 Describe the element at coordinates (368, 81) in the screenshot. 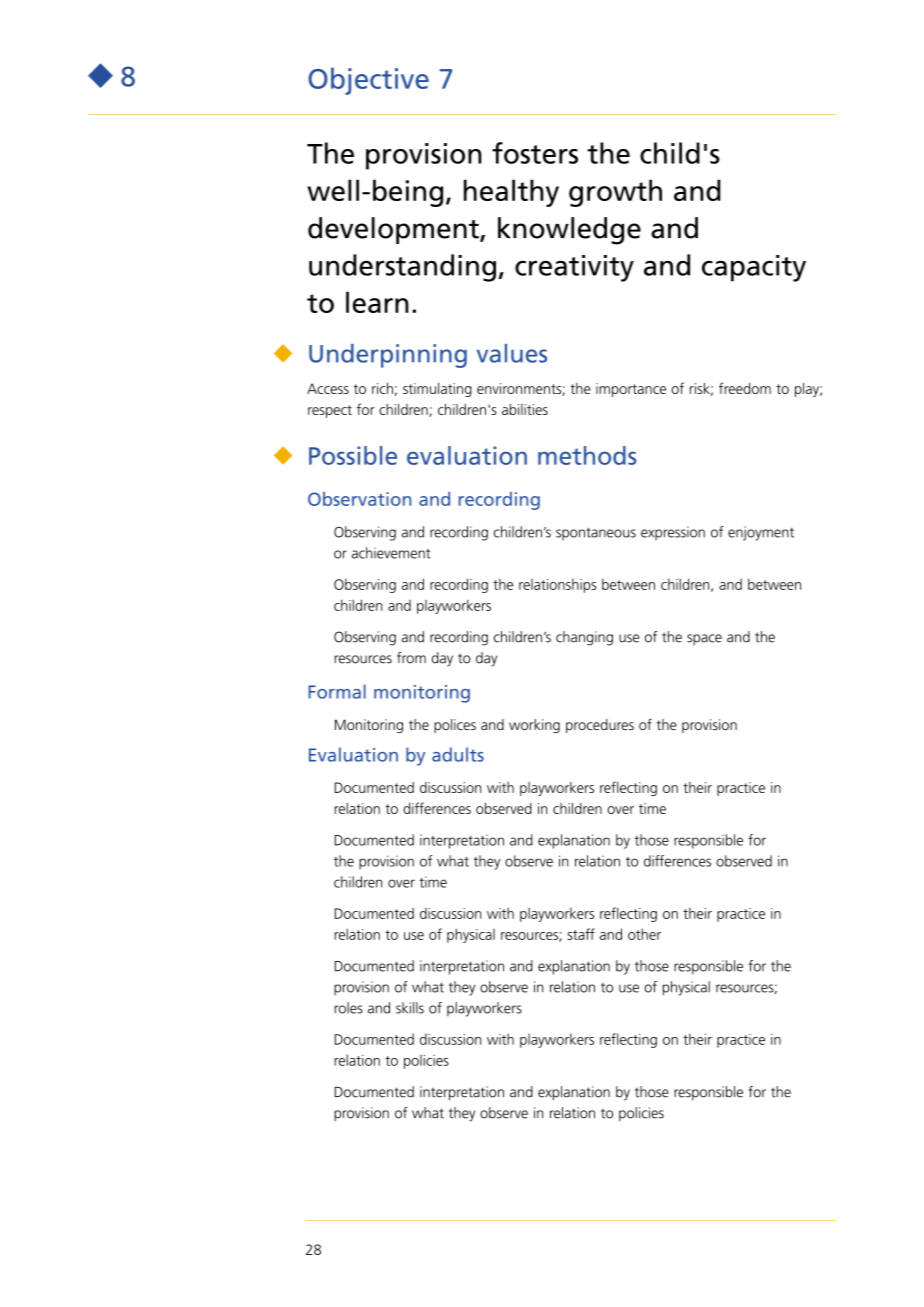

I see `Objective` at that location.
